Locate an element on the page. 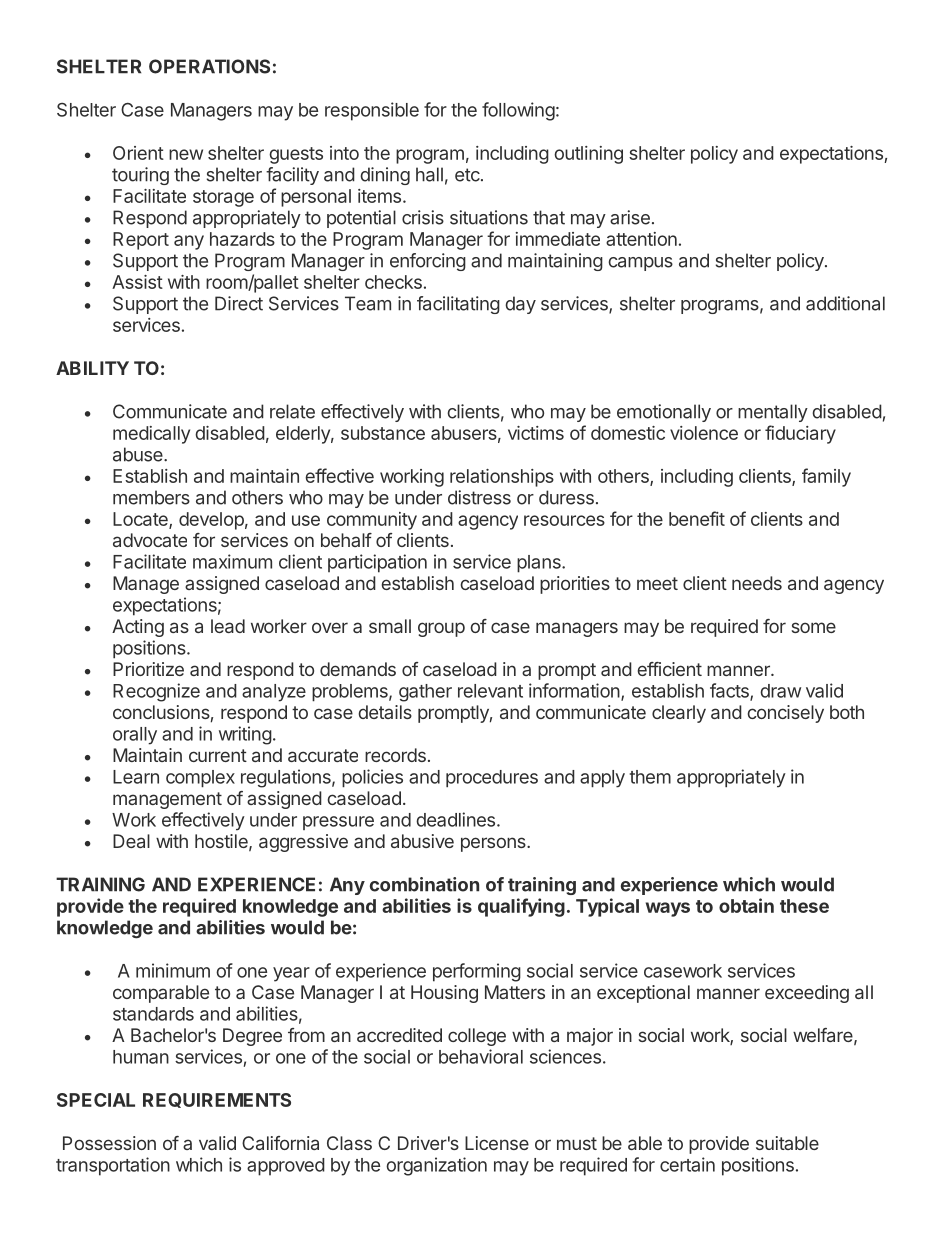  Deal is located at coordinates (131, 841).
